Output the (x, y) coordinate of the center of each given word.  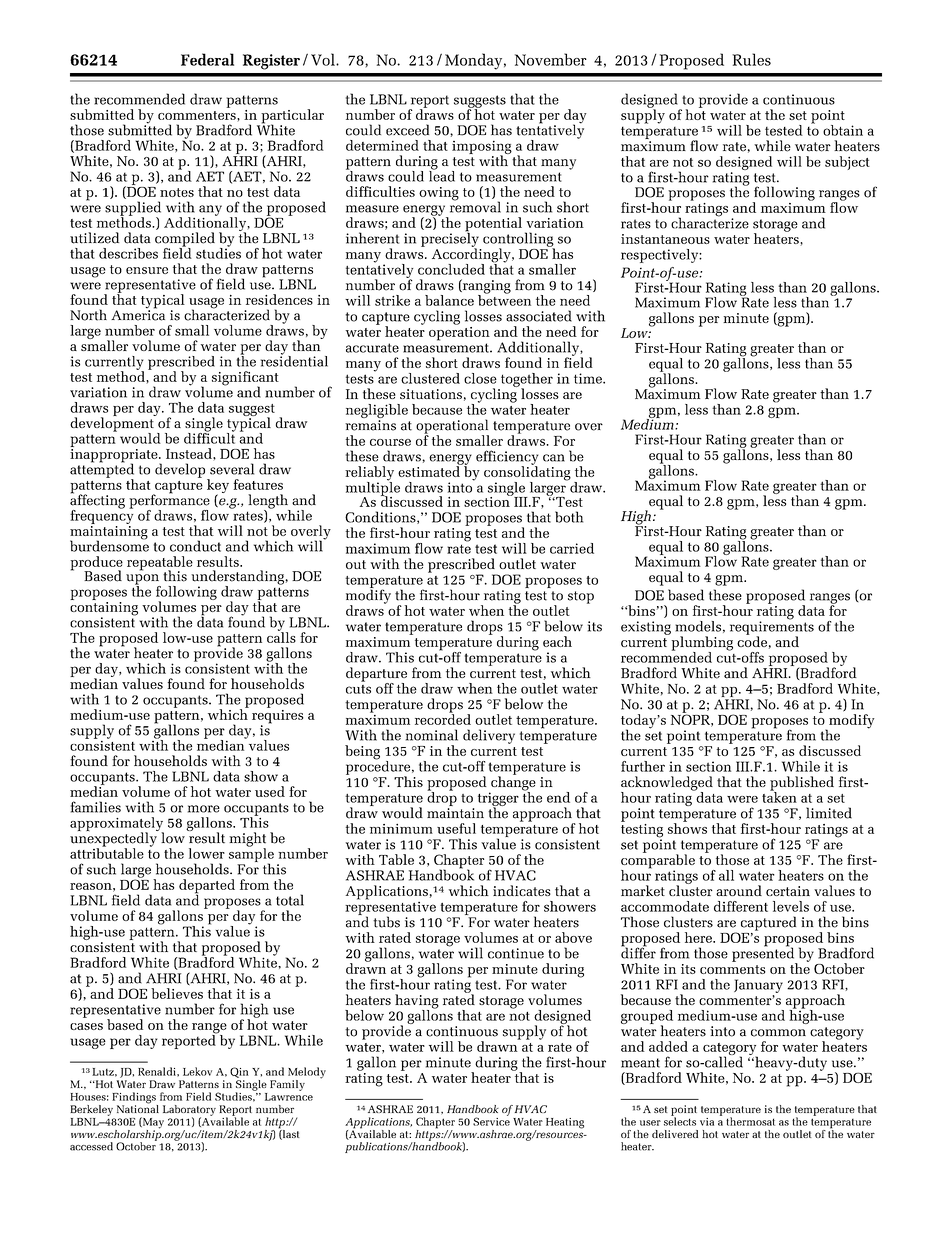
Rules (751, 59)
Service (491, 1120)
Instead (190, 453)
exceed (407, 130)
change (512, 783)
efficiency (507, 458)
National (138, 1107)
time (589, 378)
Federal (207, 59)
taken (779, 796)
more (204, 809)
